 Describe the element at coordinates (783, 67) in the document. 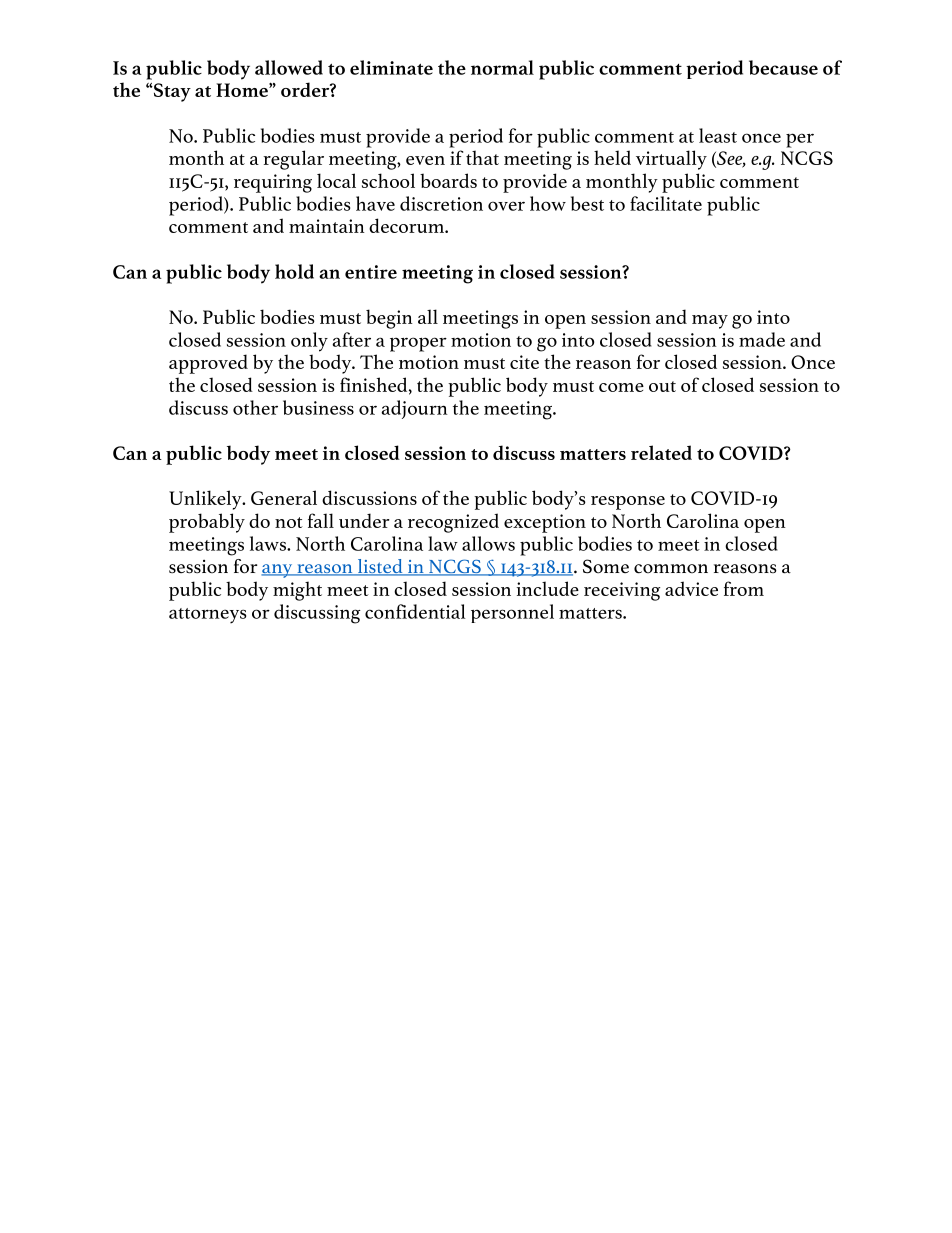

I see `because` at that location.
